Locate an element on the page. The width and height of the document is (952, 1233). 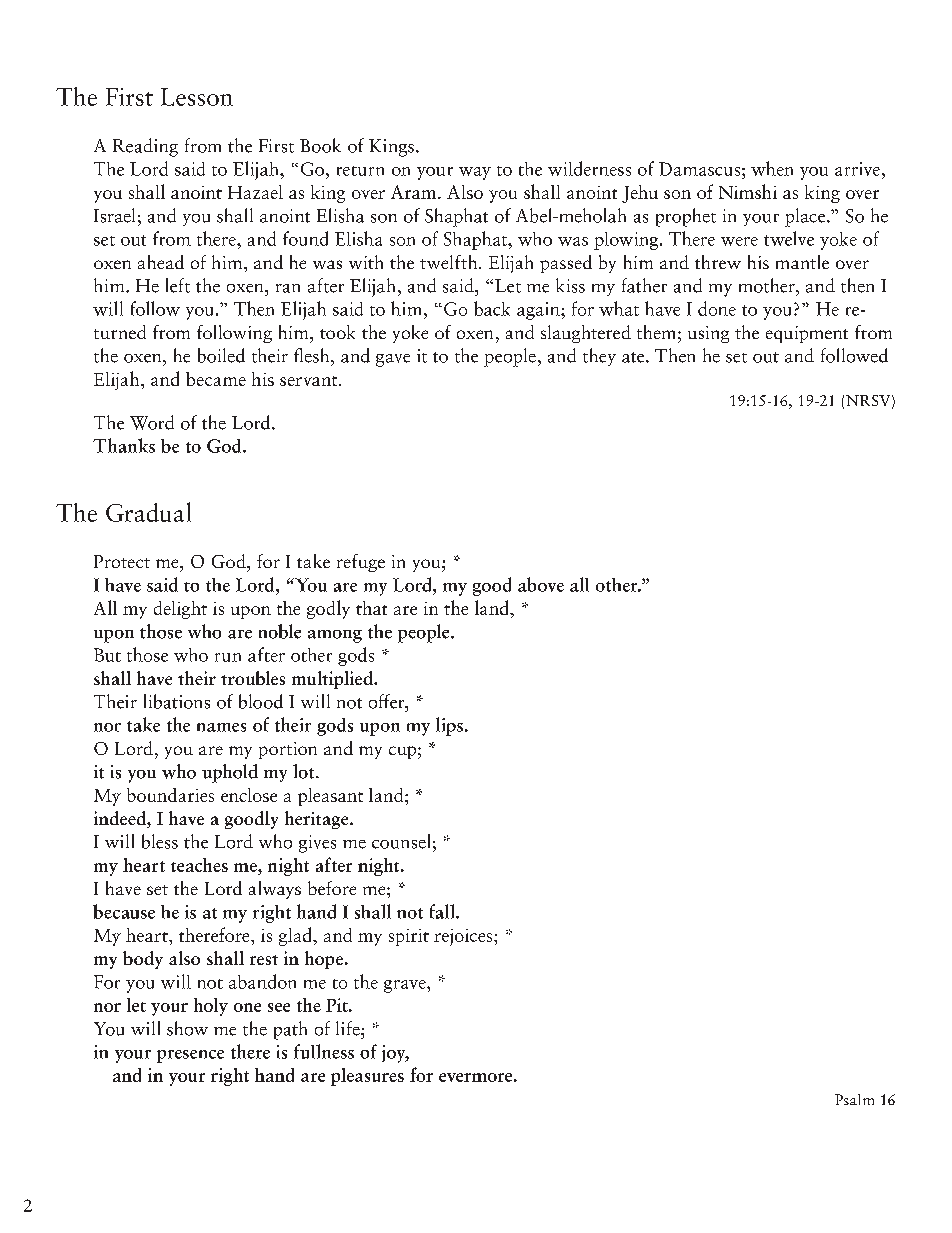
gave is located at coordinates (393, 360).
